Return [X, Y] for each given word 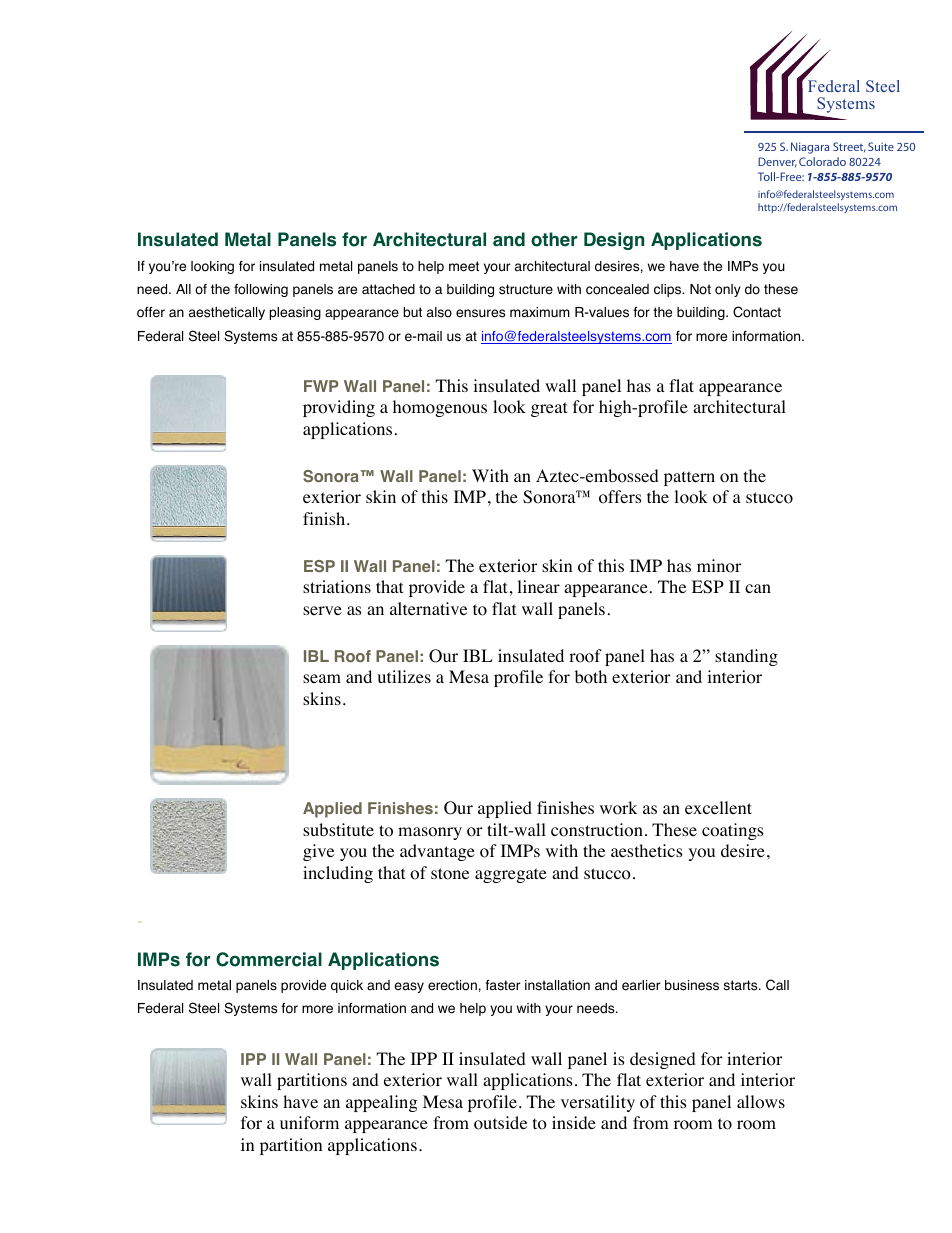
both [591, 677]
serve [322, 610]
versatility [598, 1103]
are [347, 290]
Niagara [810, 148]
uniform [309, 1123]
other [554, 239]
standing [746, 657]
